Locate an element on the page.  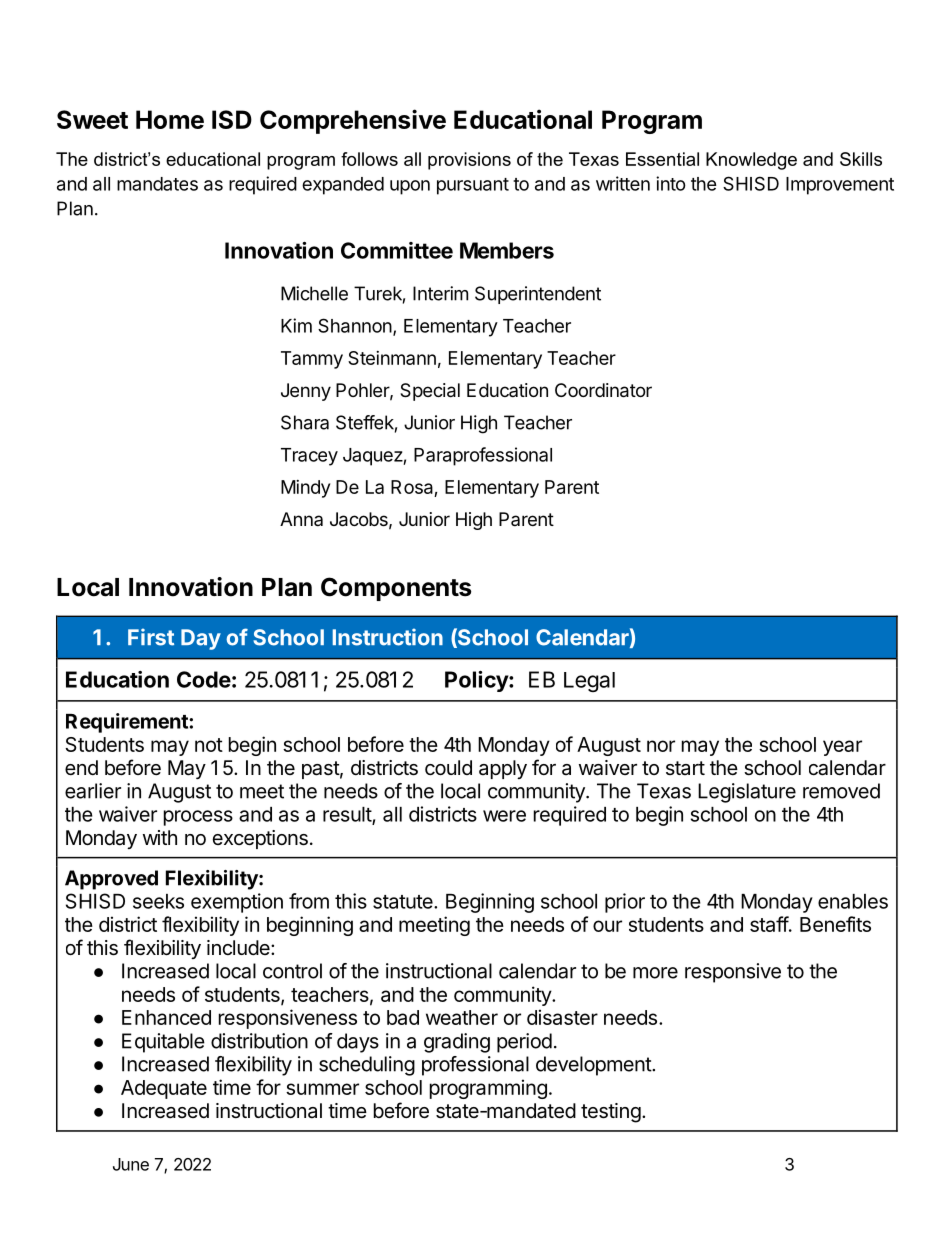
Home is located at coordinates (170, 119).
